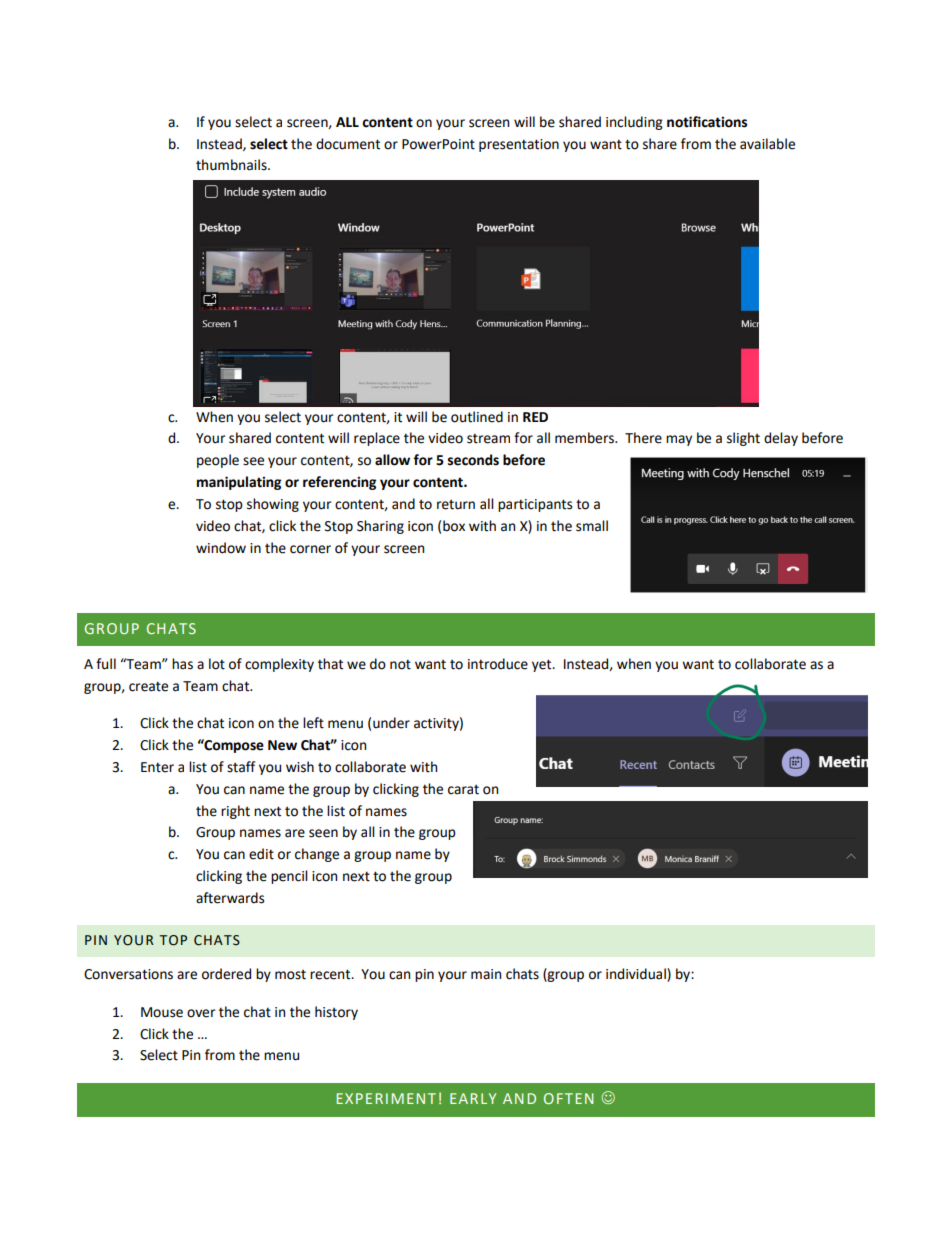  I want to click on has, so click(182, 664).
